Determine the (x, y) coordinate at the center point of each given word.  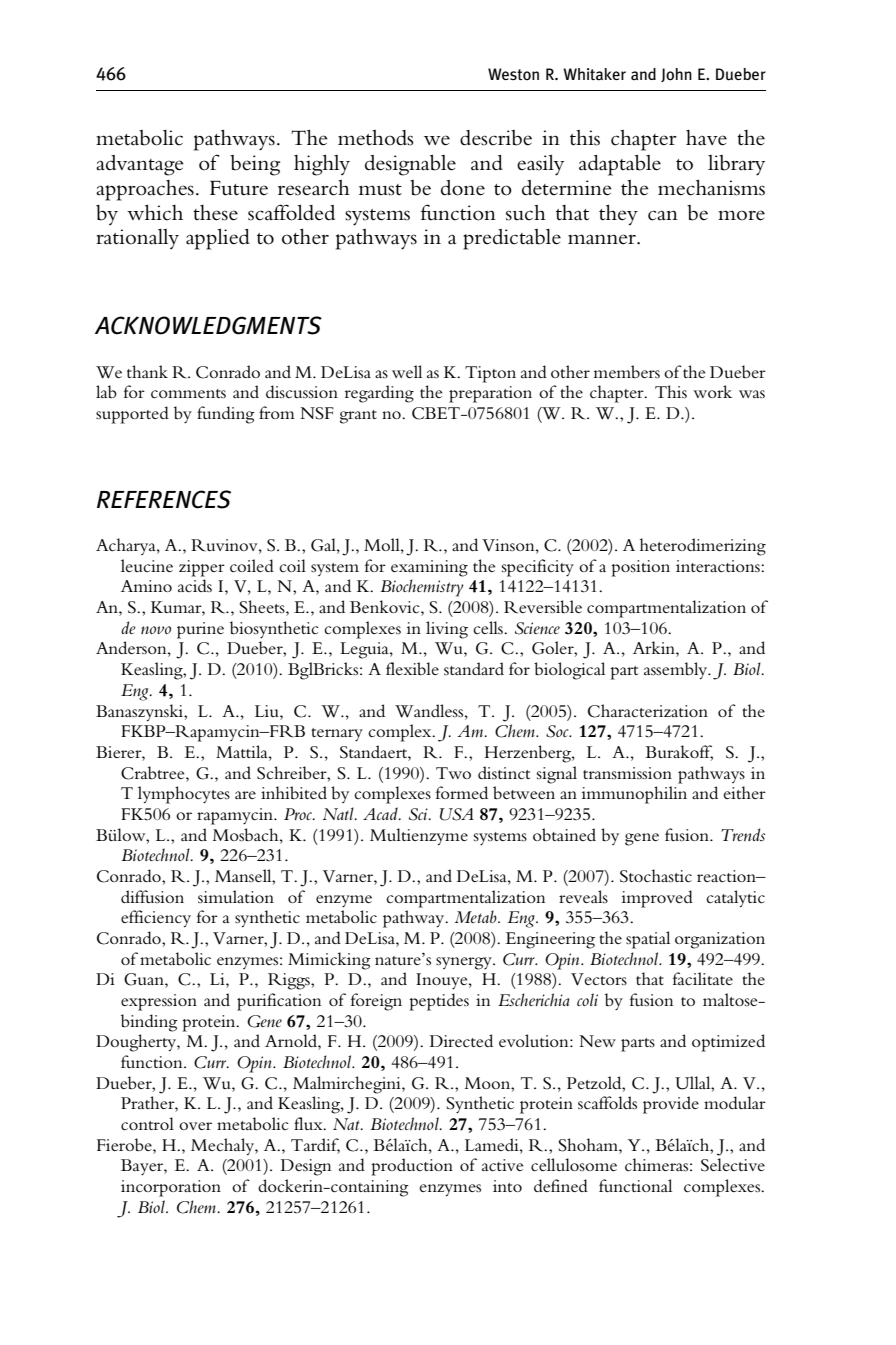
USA (457, 814)
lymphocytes (184, 795)
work (712, 391)
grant (358, 417)
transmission (627, 773)
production (412, 1167)
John (676, 75)
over (195, 1126)
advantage (140, 165)
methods (376, 138)
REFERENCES (164, 499)
